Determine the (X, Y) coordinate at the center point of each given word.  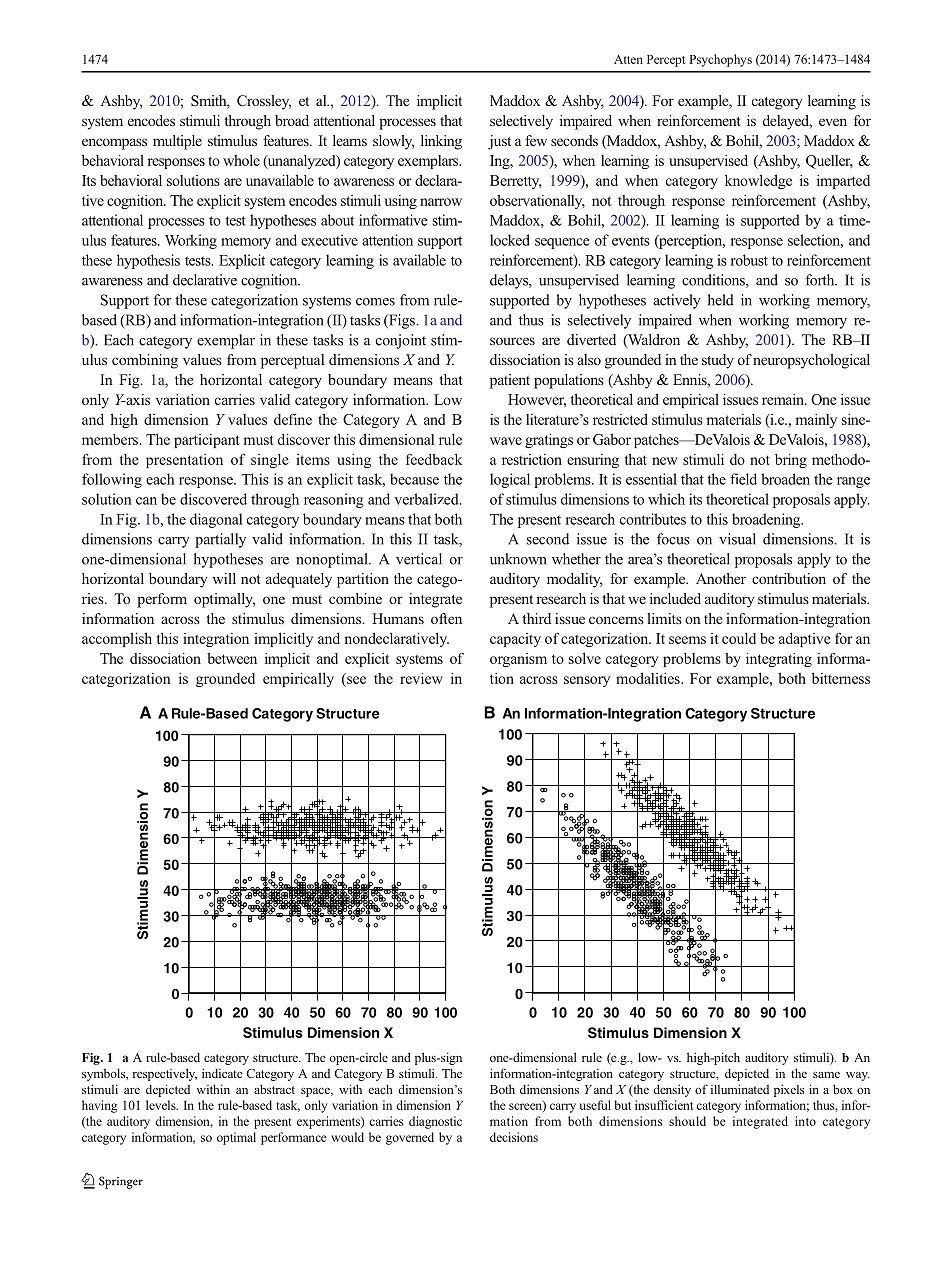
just (499, 142)
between (232, 658)
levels (162, 1105)
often (446, 618)
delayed (787, 122)
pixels (789, 1090)
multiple (177, 142)
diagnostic (435, 1122)
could (739, 638)
